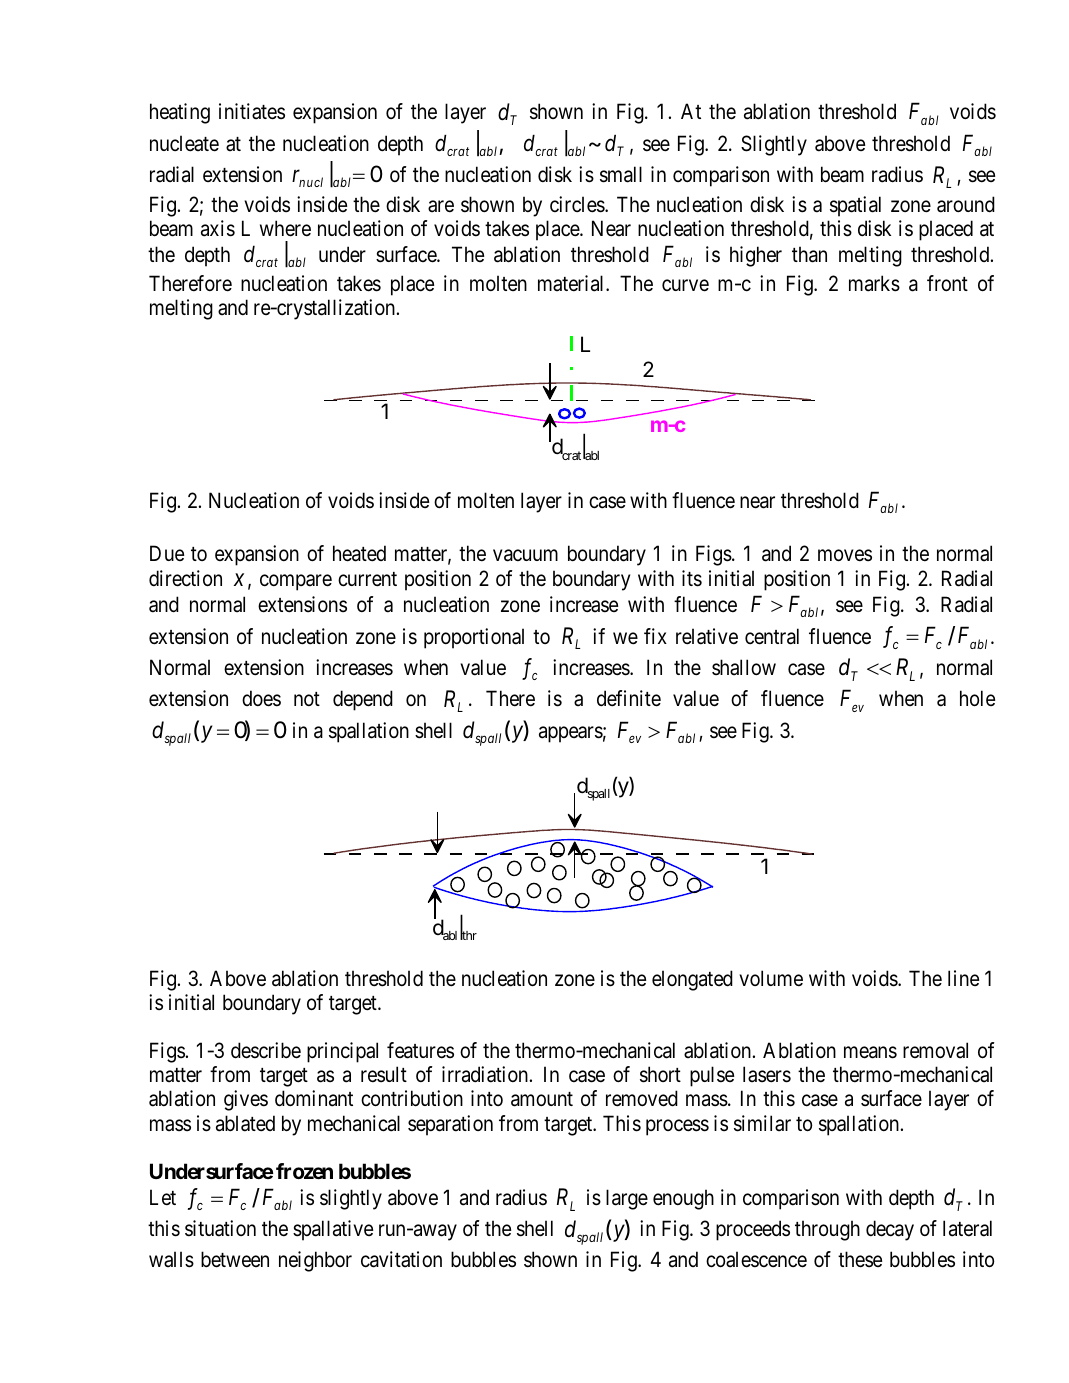 Image resolution: width=1069 pixels, height=1383 pixels. Describe the element at coordinates (266, 1050) in the page. I see `describe` at that location.
